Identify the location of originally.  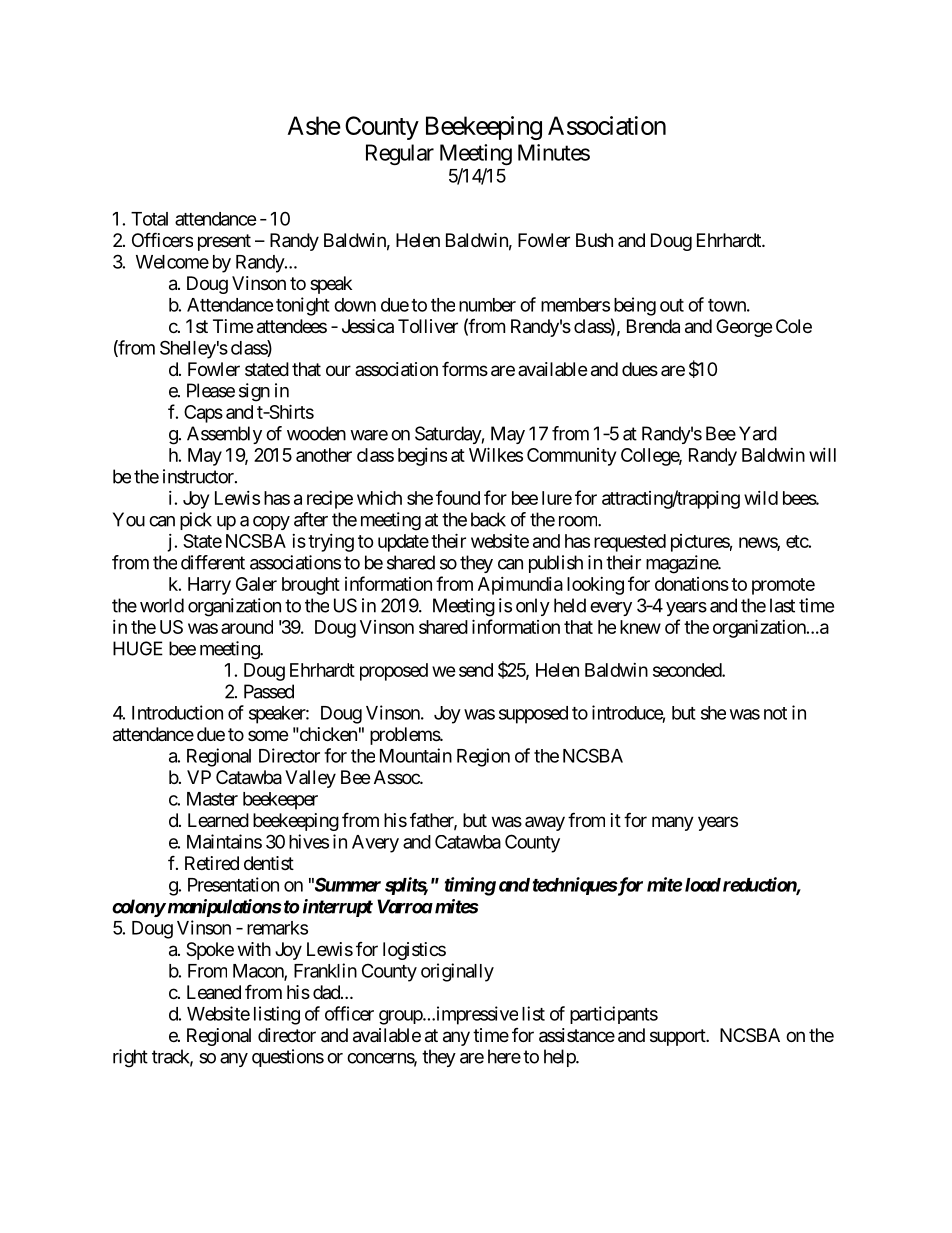
(457, 972).
